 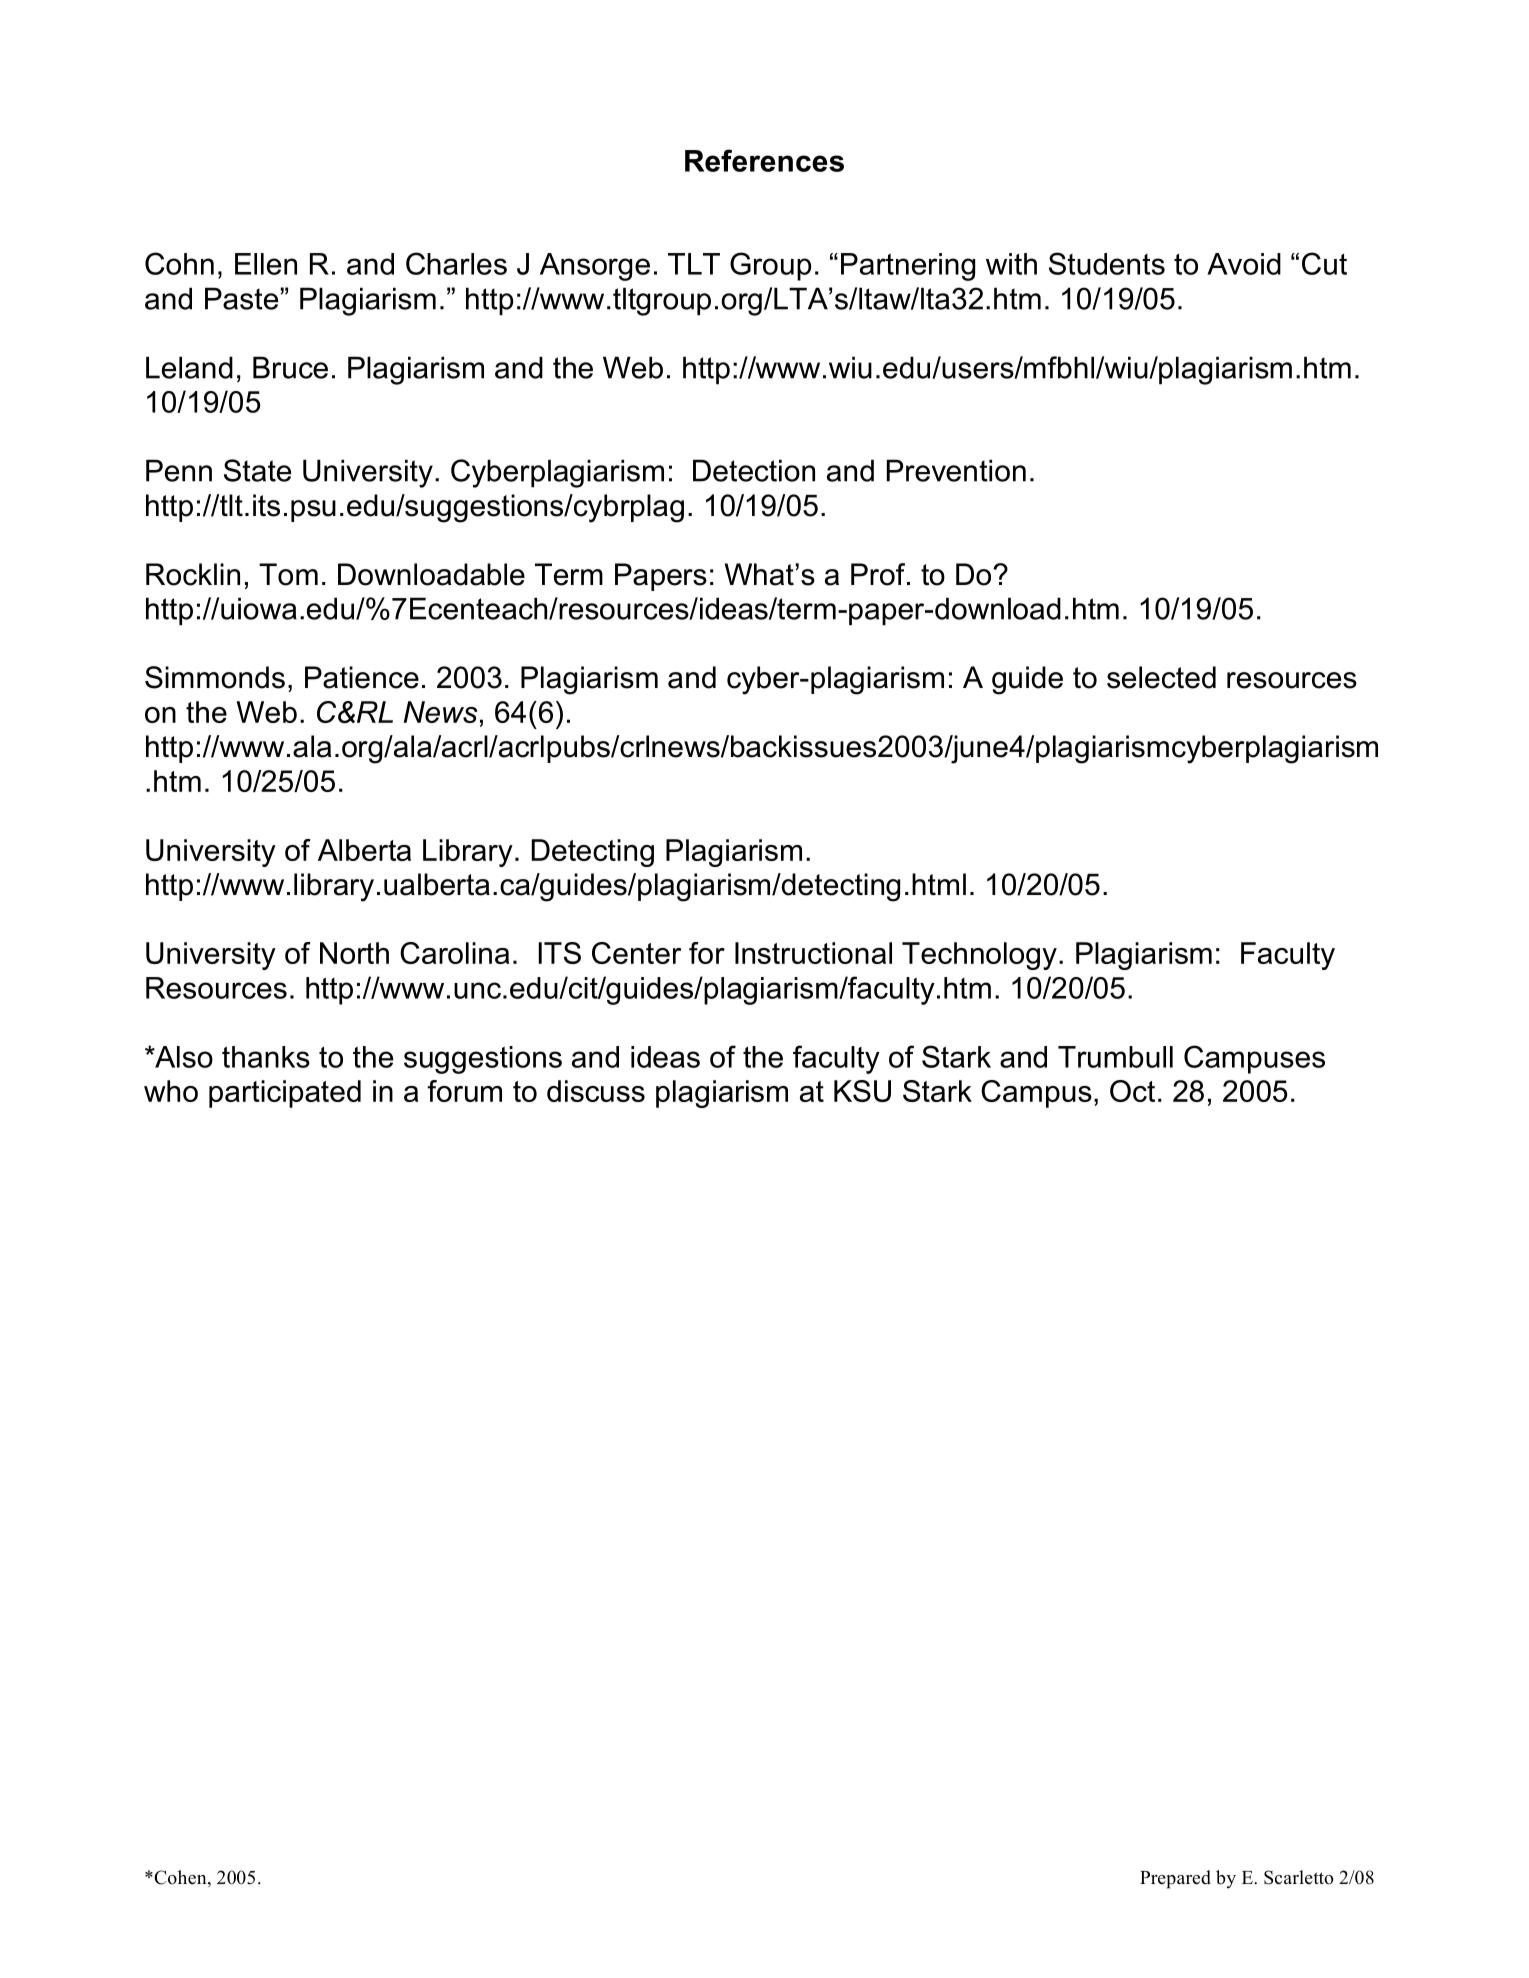 I want to click on References, so click(x=764, y=160).
